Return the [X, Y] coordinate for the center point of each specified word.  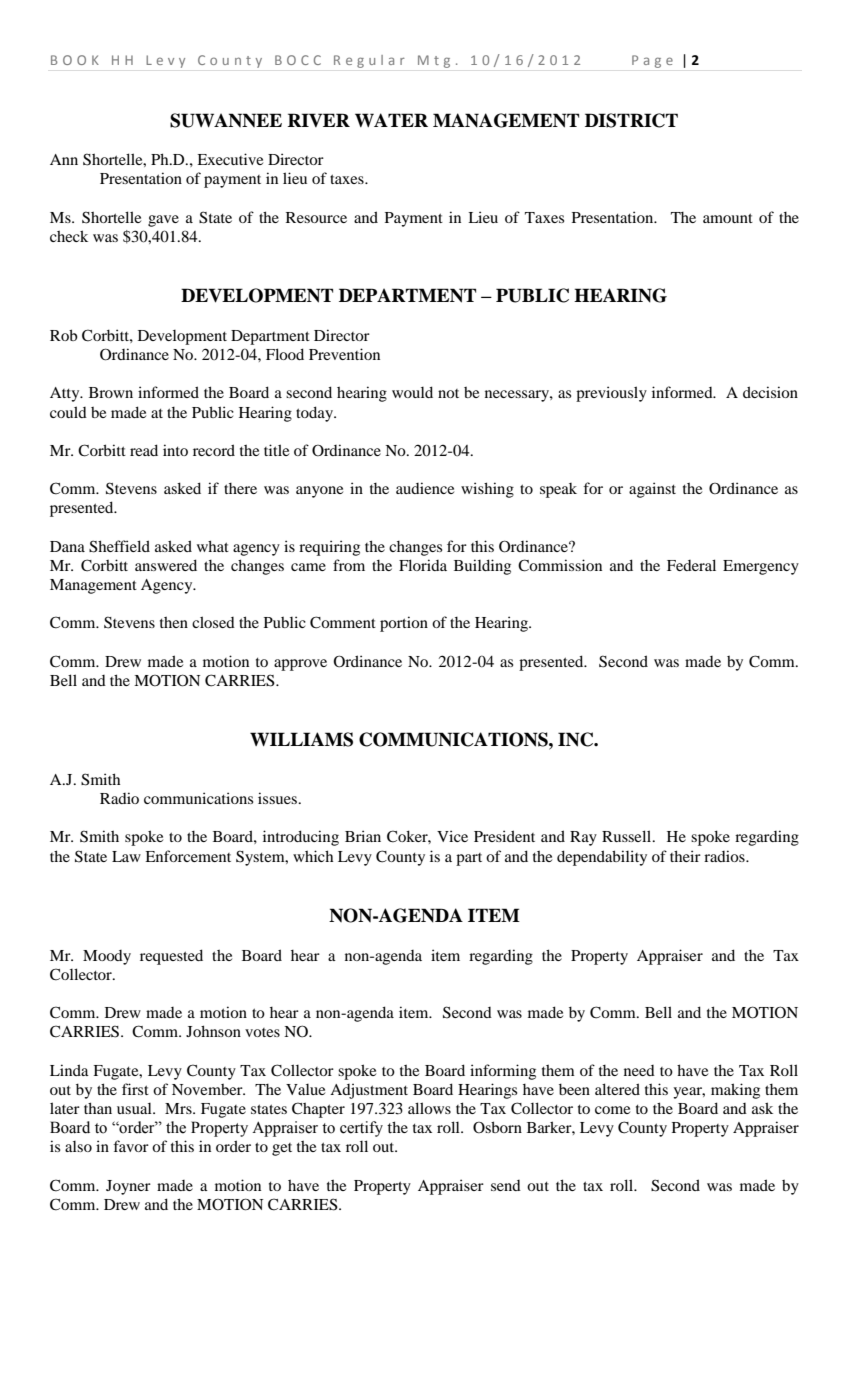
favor [131, 1146]
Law [126, 856]
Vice [452, 836]
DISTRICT [631, 120]
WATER [391, 120]
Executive [230, 159]
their [685, 856]
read [144, 450]
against [652, 490]
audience [425, 488]
